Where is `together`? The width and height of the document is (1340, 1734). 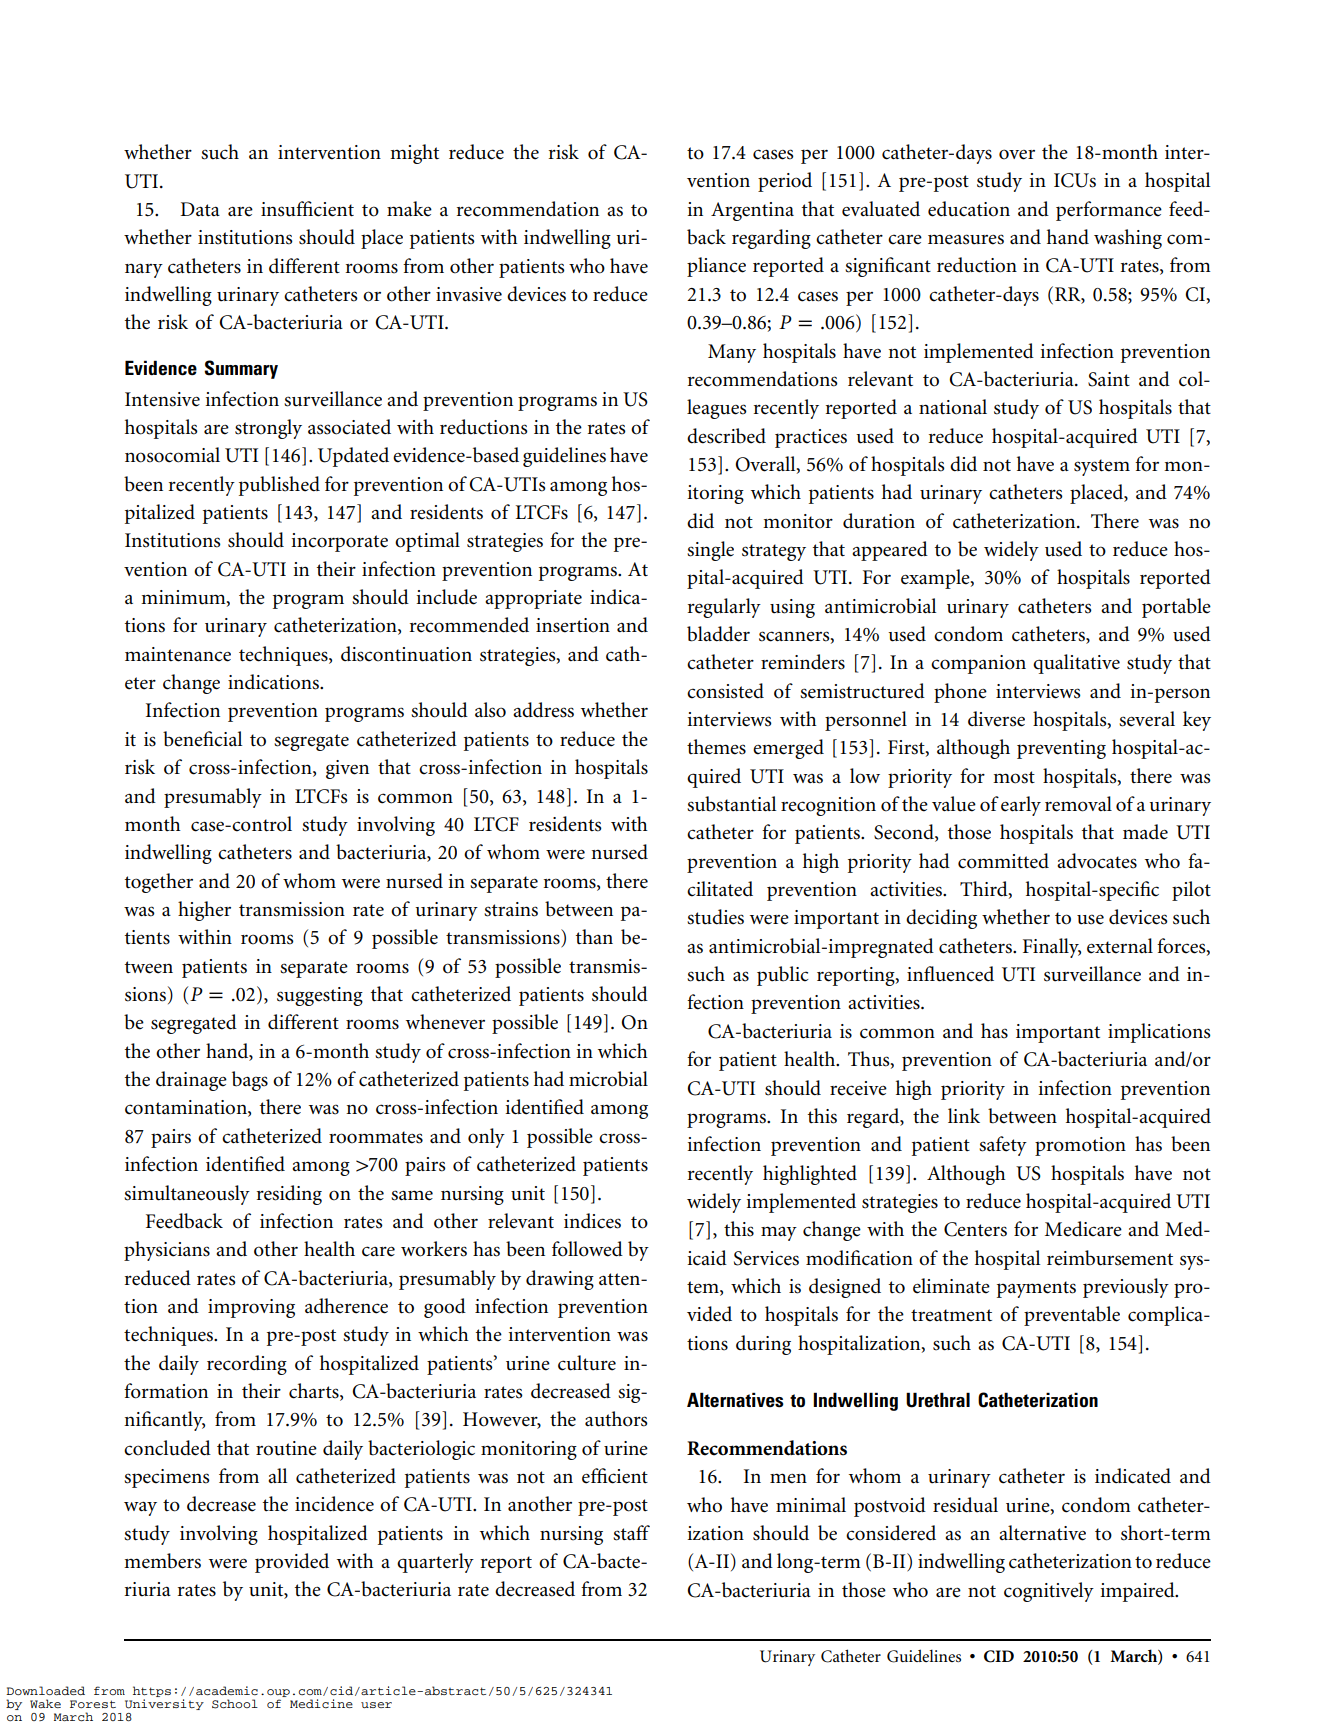
together is located at coordinates (159, 883).
